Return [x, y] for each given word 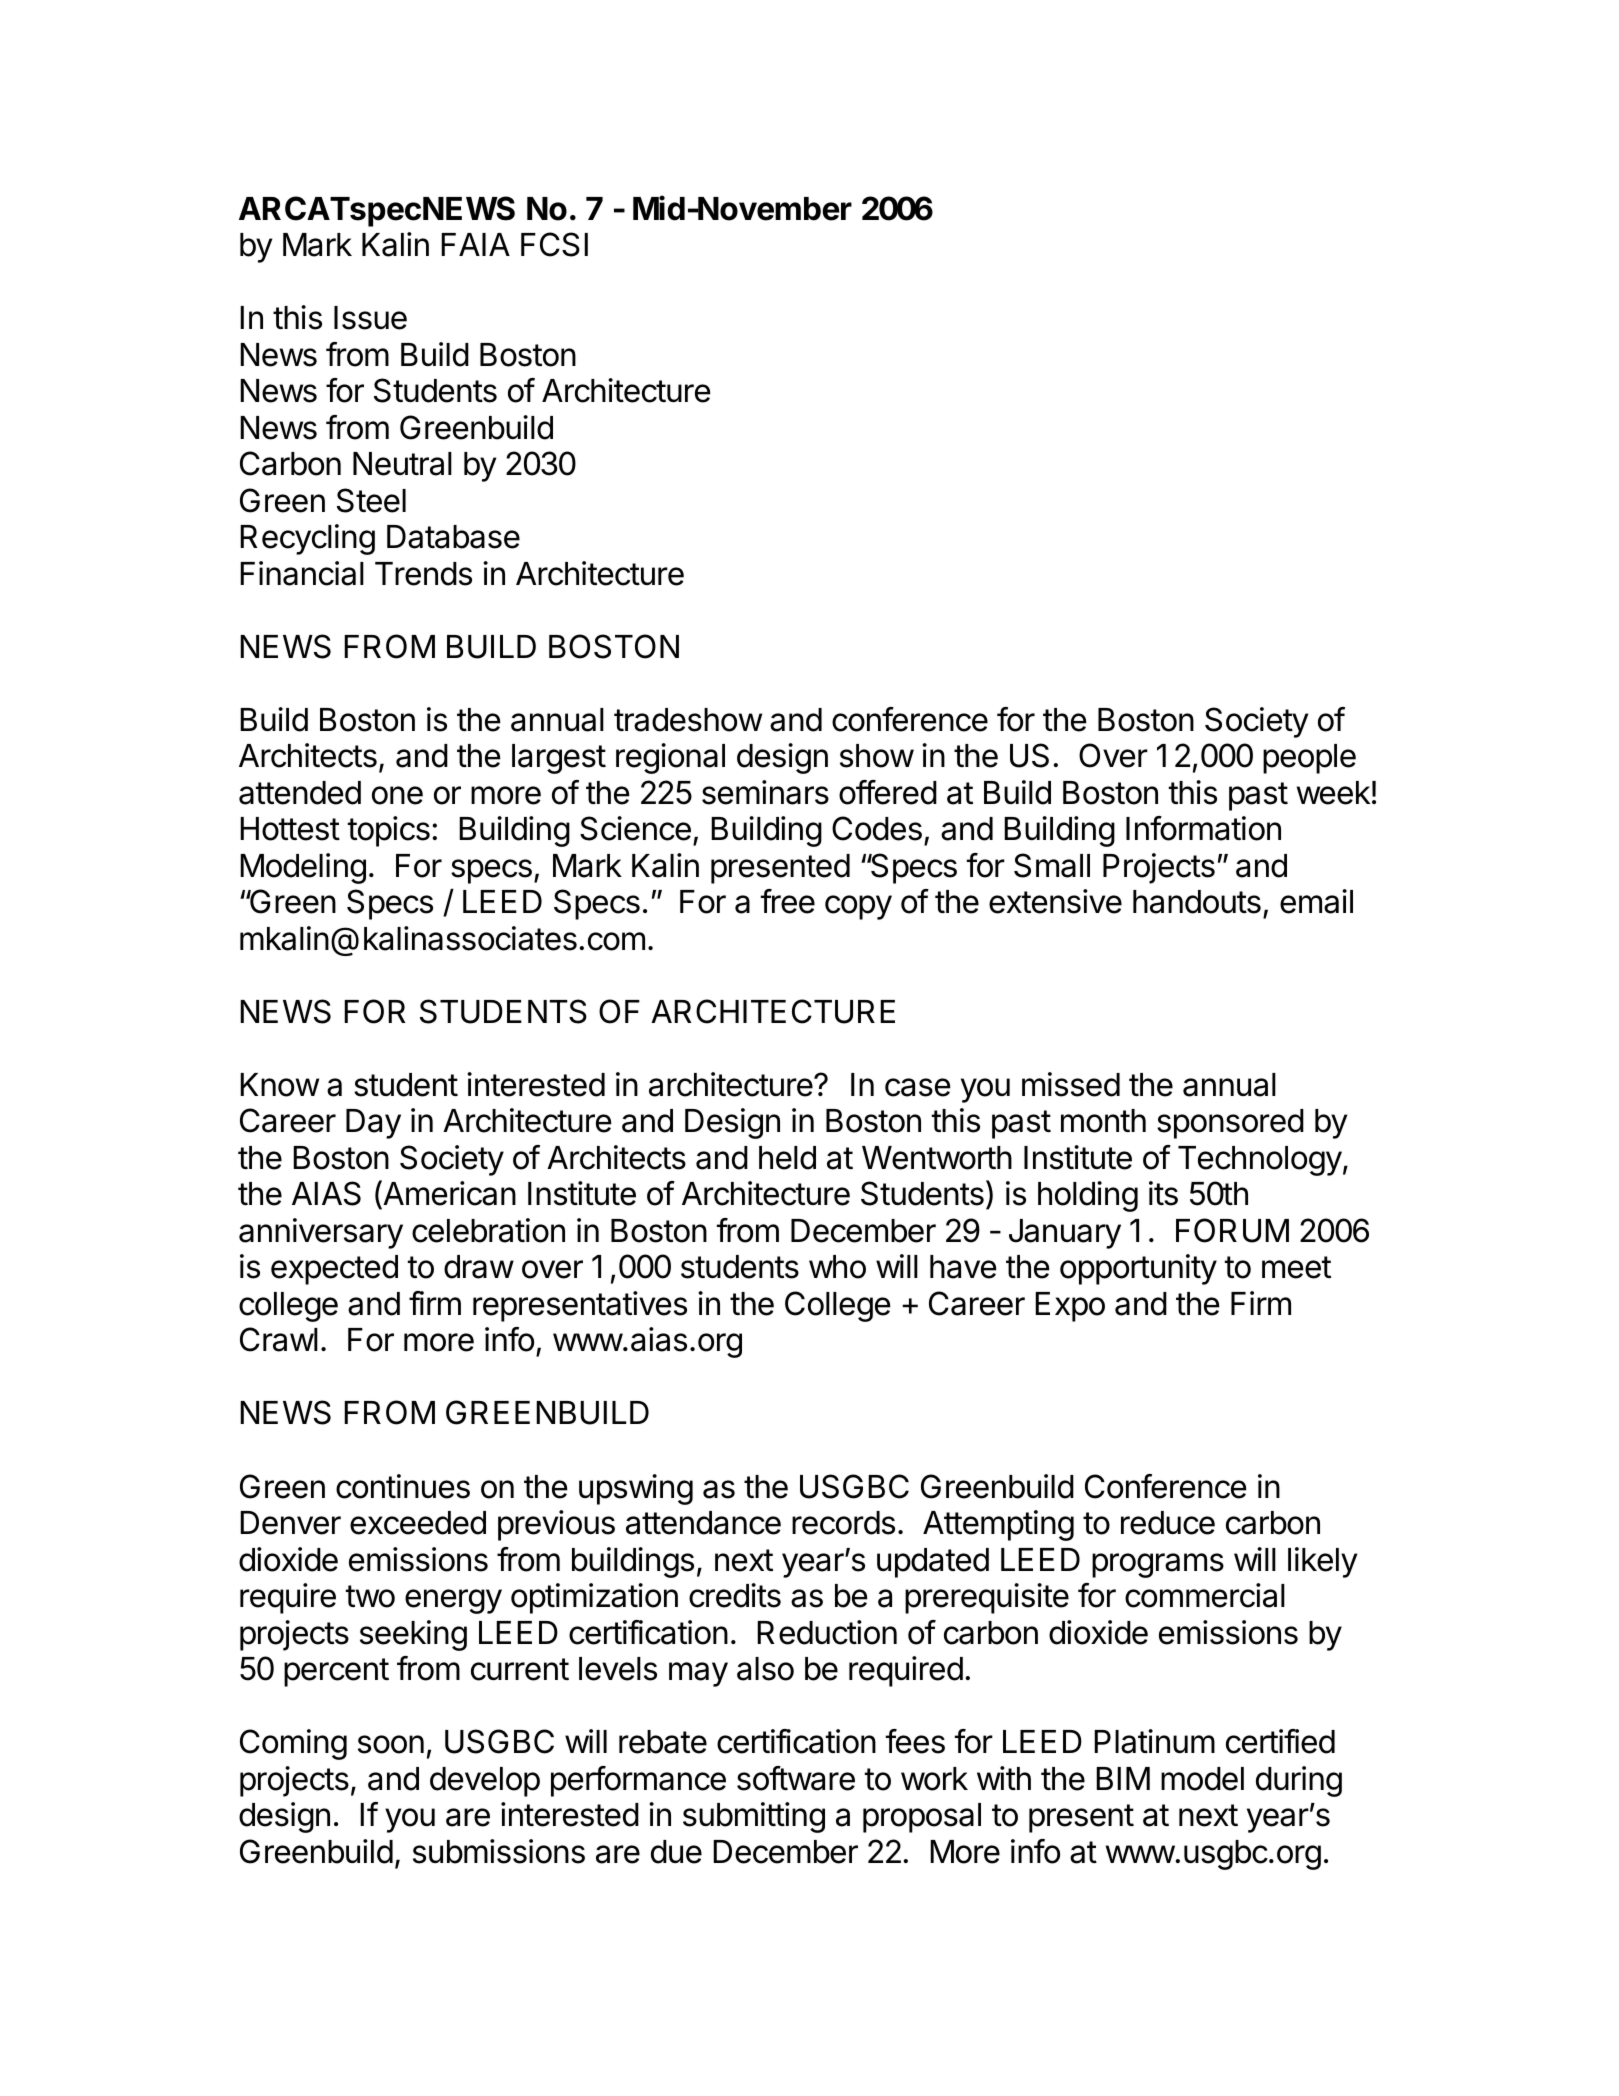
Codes [877, 828]
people [1309, 759]
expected [334, 1270]
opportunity [1138, 1269]
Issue [370, 318]
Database [453, 537]
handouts [1197, 902]
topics [389, 831]
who [837, 1267]
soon [391, 1744]
